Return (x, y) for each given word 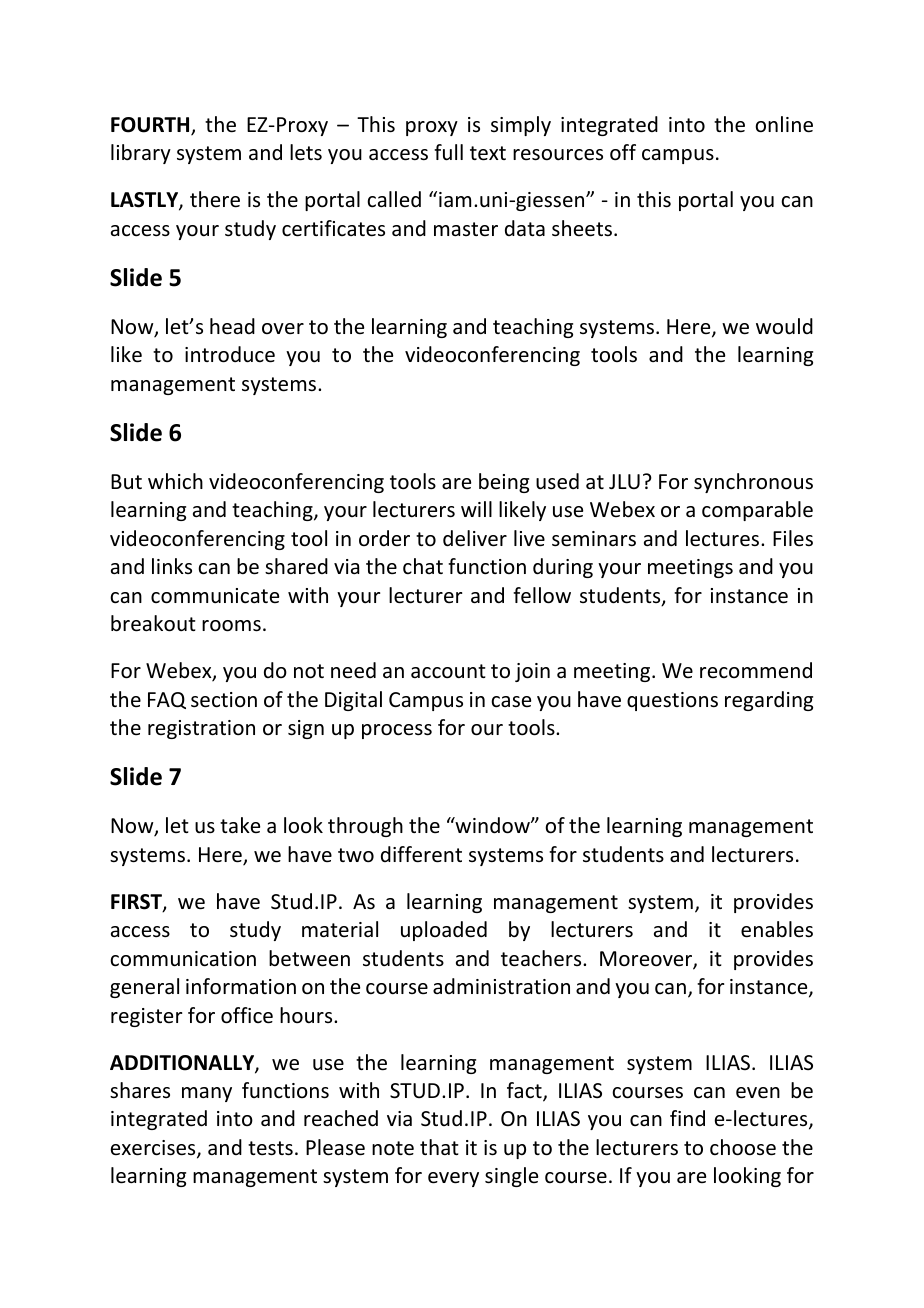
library (141, 154)
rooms (231, 626)
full (448, 152)
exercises (154, 1149)
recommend (756, 670)
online (784, 124)
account (448, 671)
